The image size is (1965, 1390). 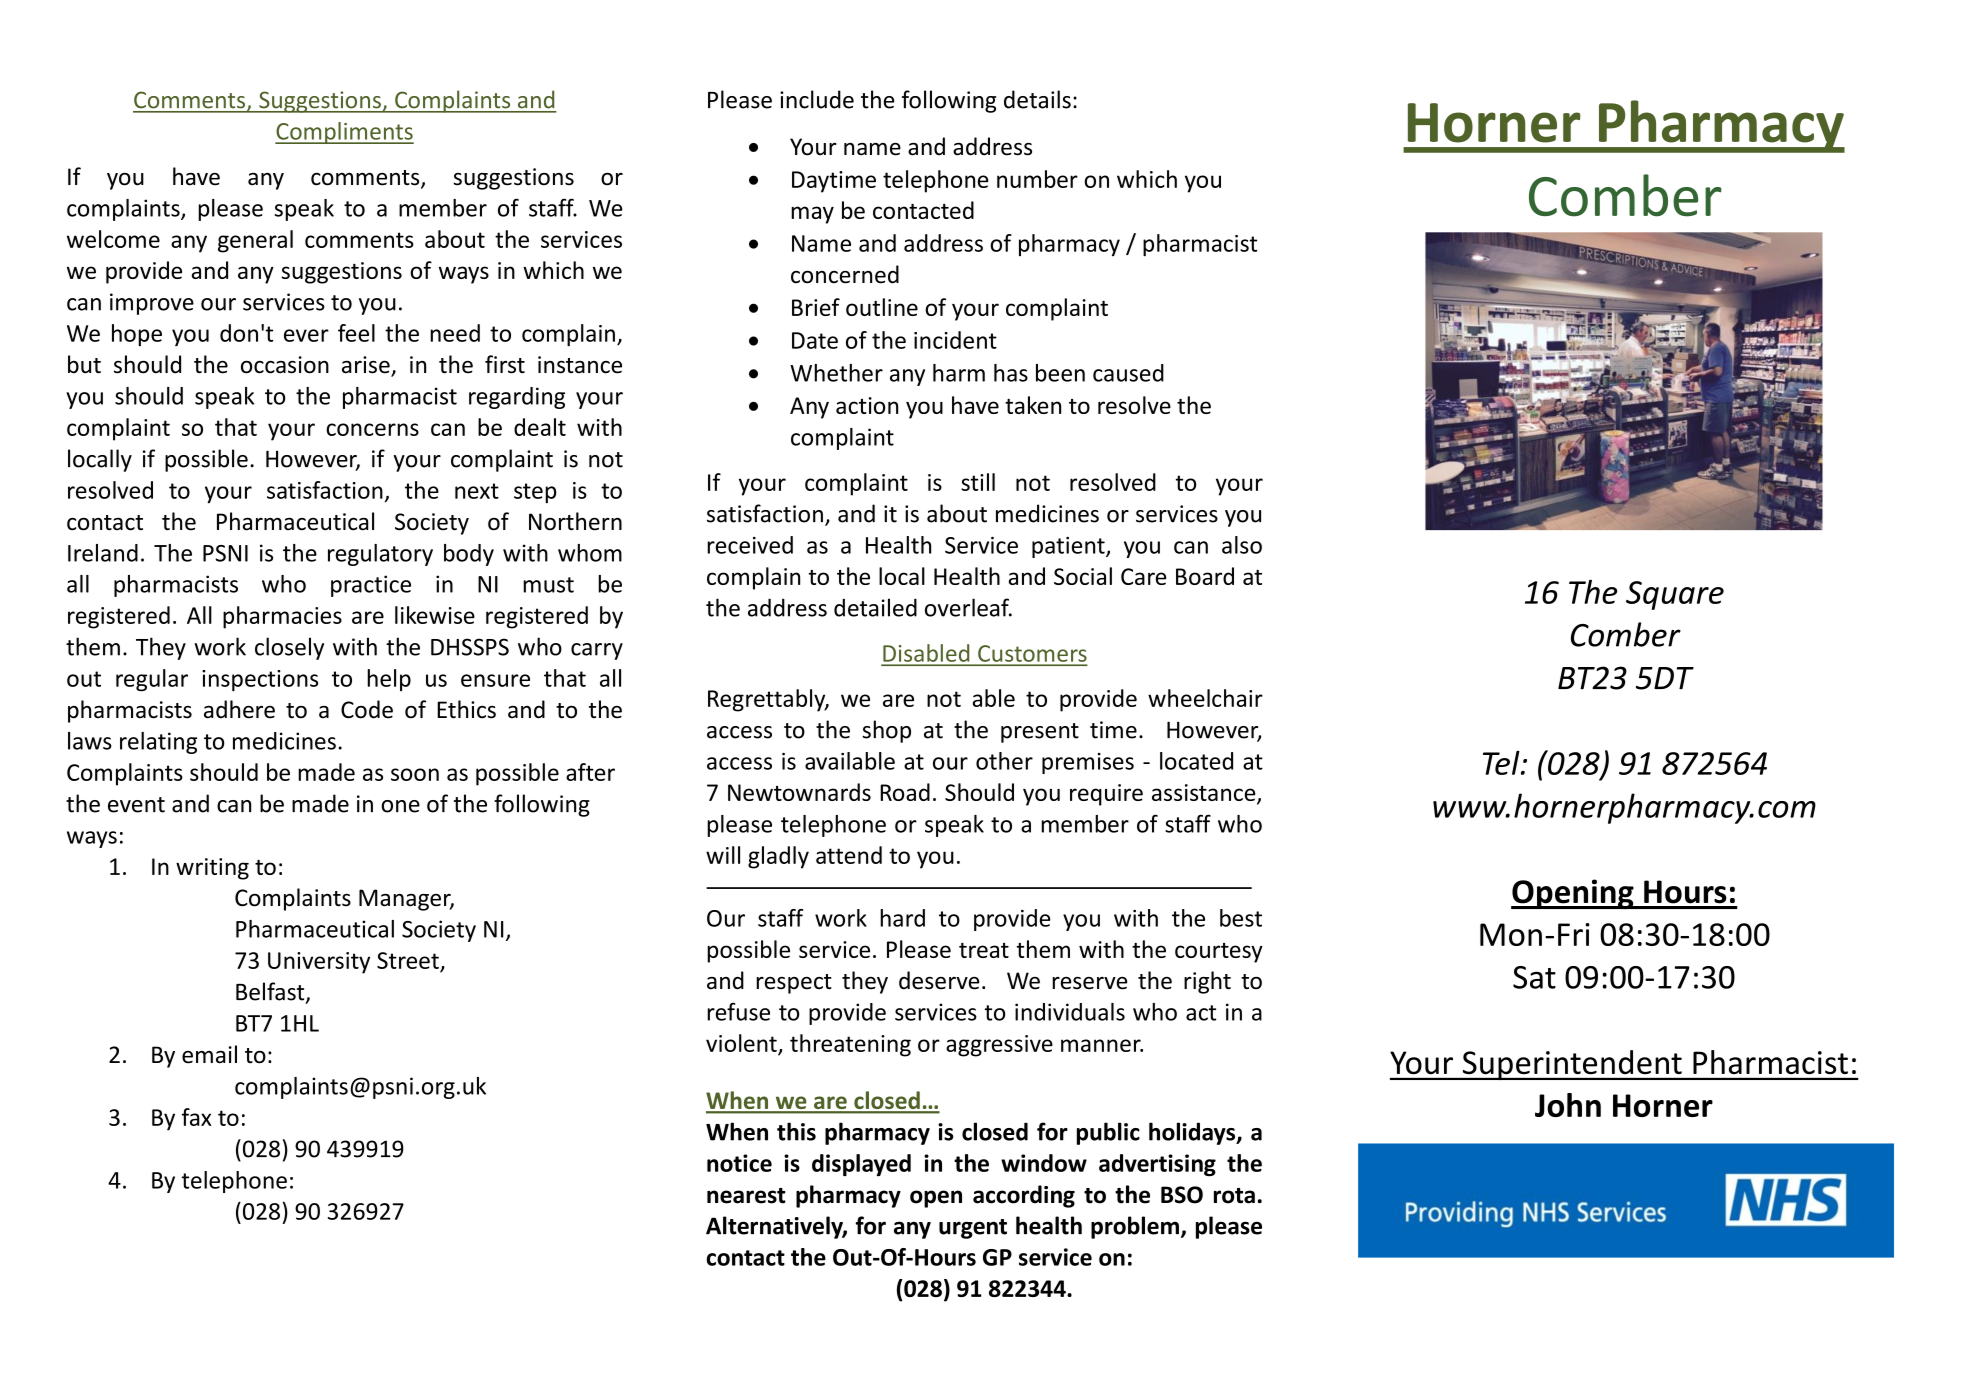 What do you see at coordinates (1205, 794) in the screenshot?
I see `assistance` at bounding box center [1205, 794].
